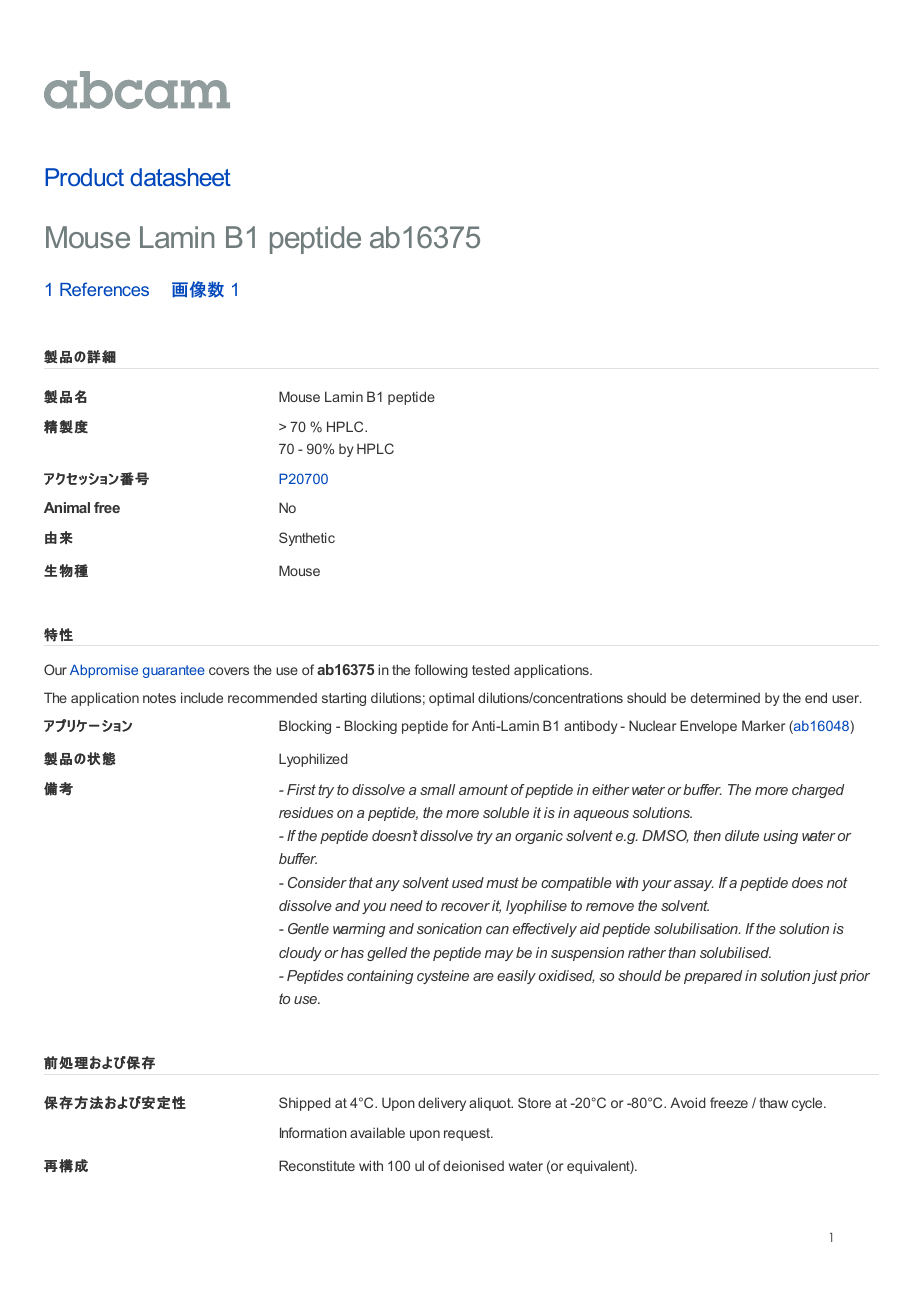 This image has width=924, height=1308. I want to click on datasheet, so click(180, 177).
